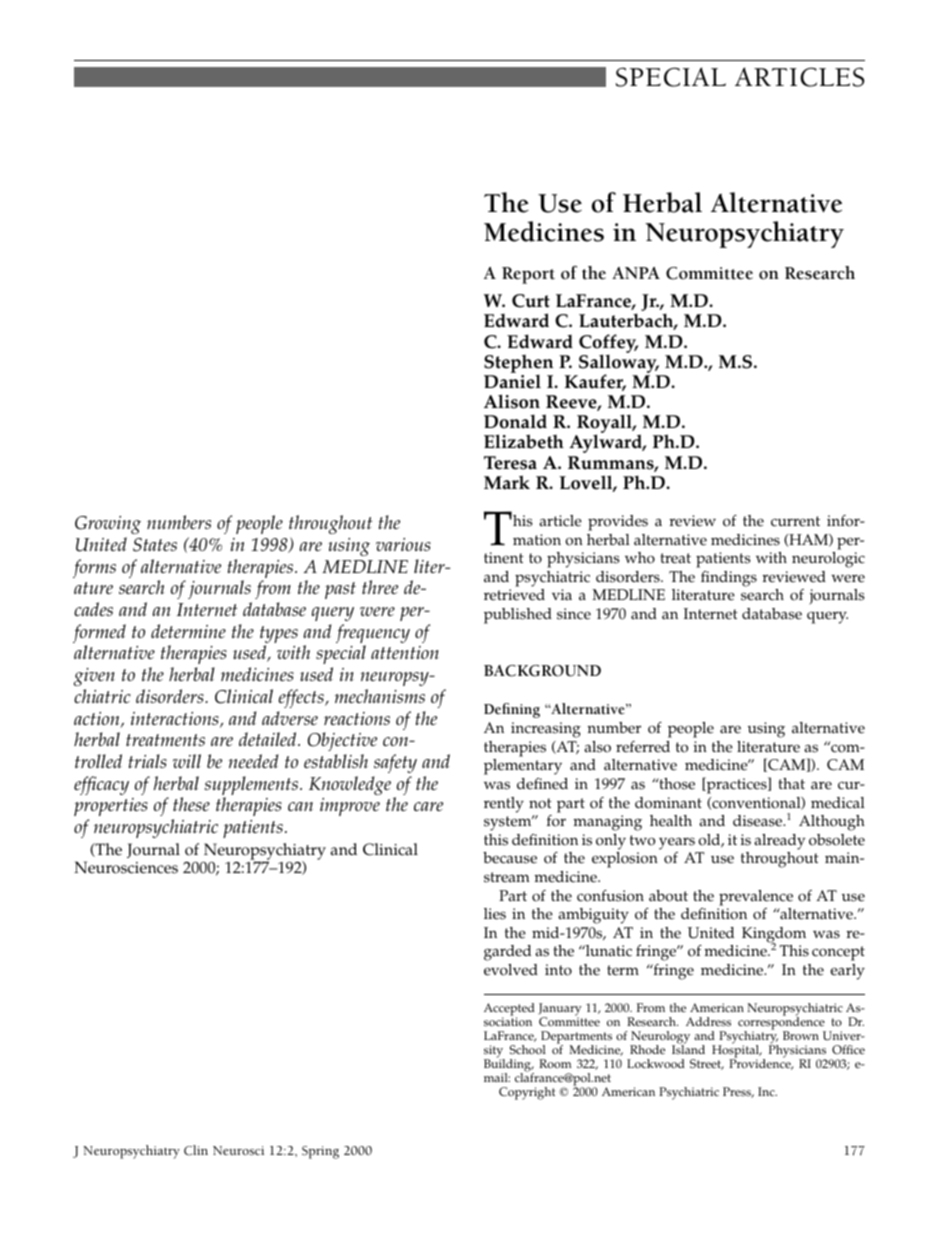  What do you see at coordinates (737, 785) in the document?
I see `practices` at bounding box center [737, 785].
